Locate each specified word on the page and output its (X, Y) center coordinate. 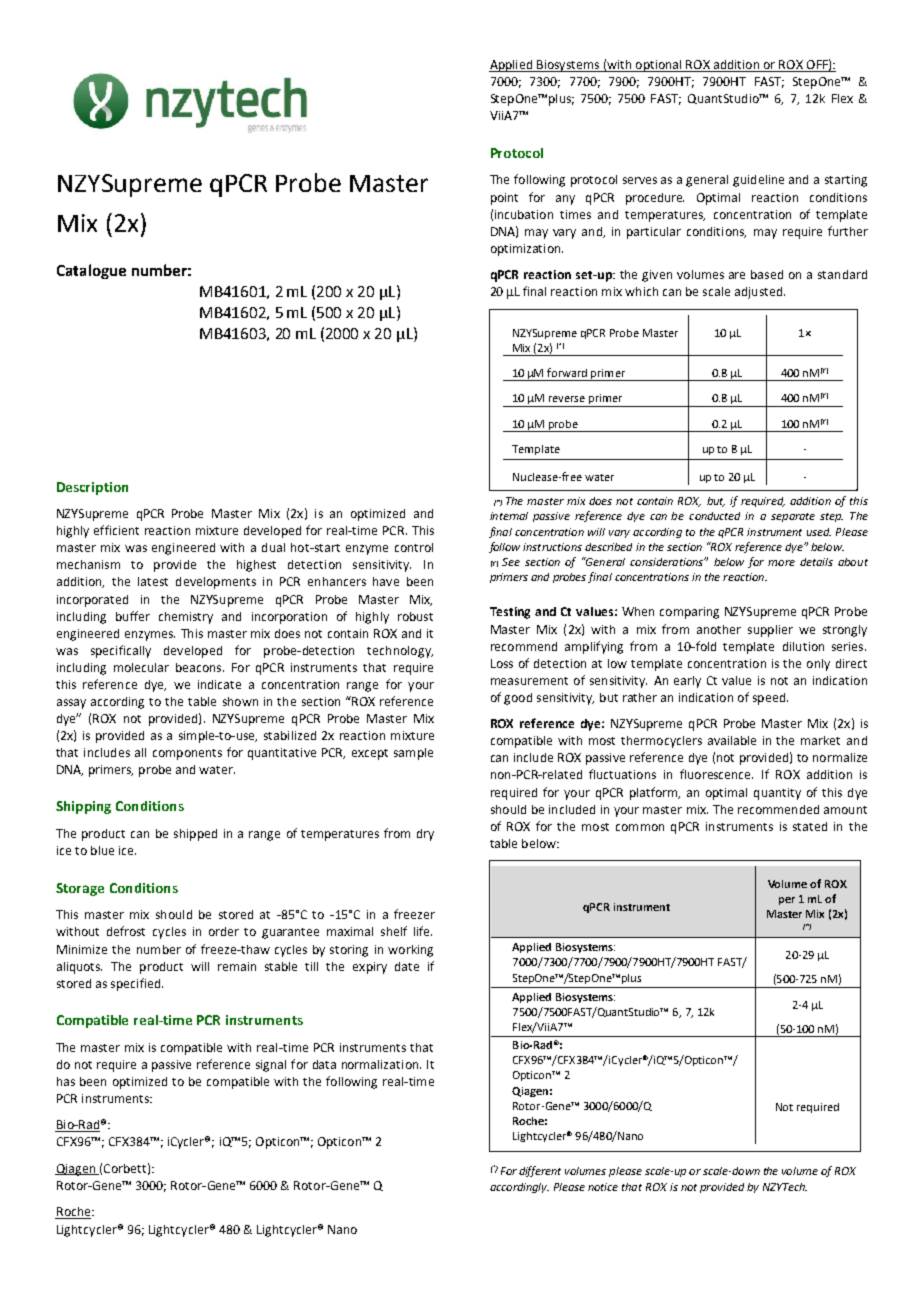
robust (415, 616)
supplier (770, 631)
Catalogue (91, 271)
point (504, 199)
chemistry (186, 618)
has (66, 1081)
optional (658, 66)
